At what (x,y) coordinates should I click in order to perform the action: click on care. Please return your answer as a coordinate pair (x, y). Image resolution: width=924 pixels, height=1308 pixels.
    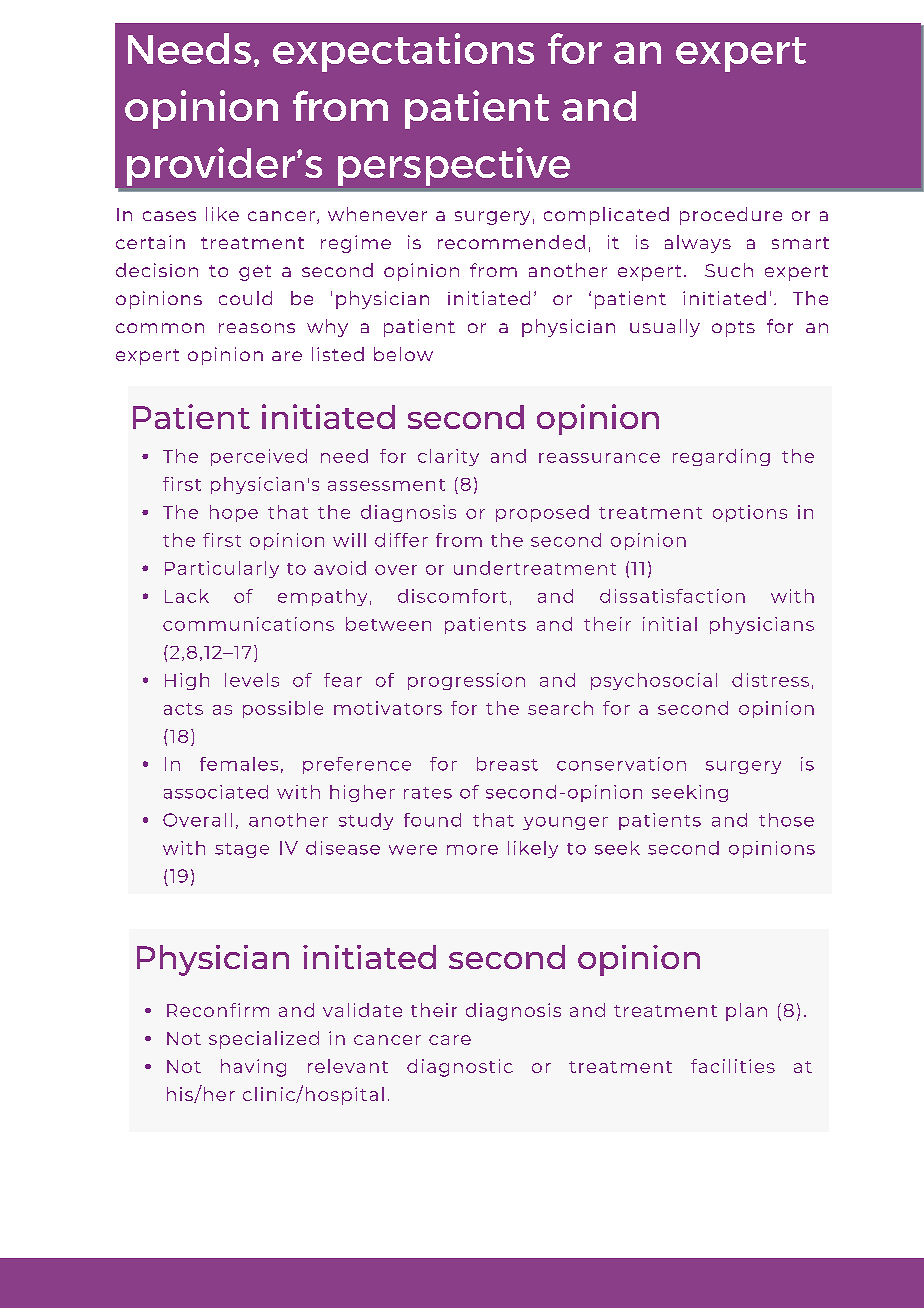
    Looking at the image, I should click on (450, 1040).
